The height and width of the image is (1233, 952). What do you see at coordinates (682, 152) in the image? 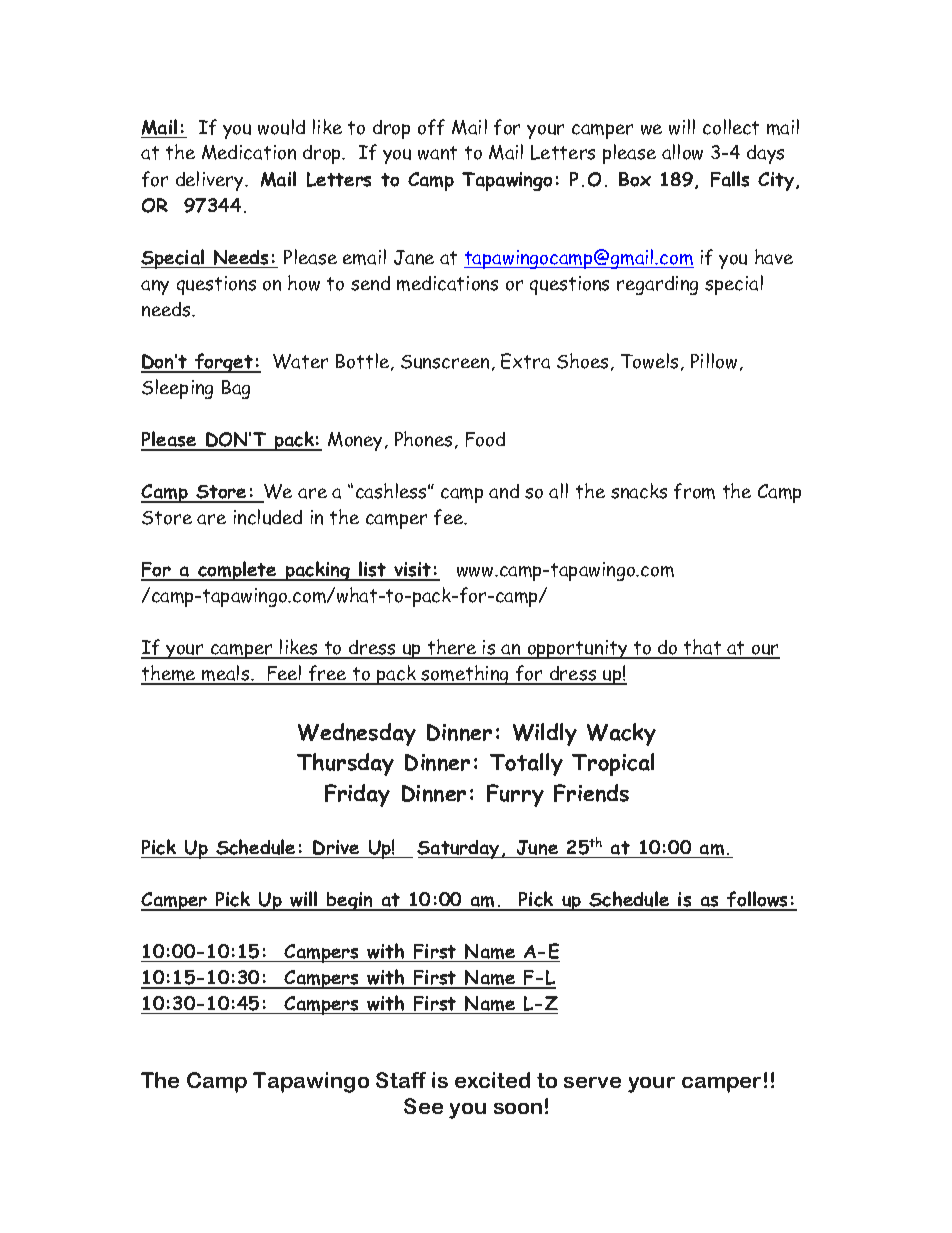
I see `allow` at bounding box center [682, 152].
